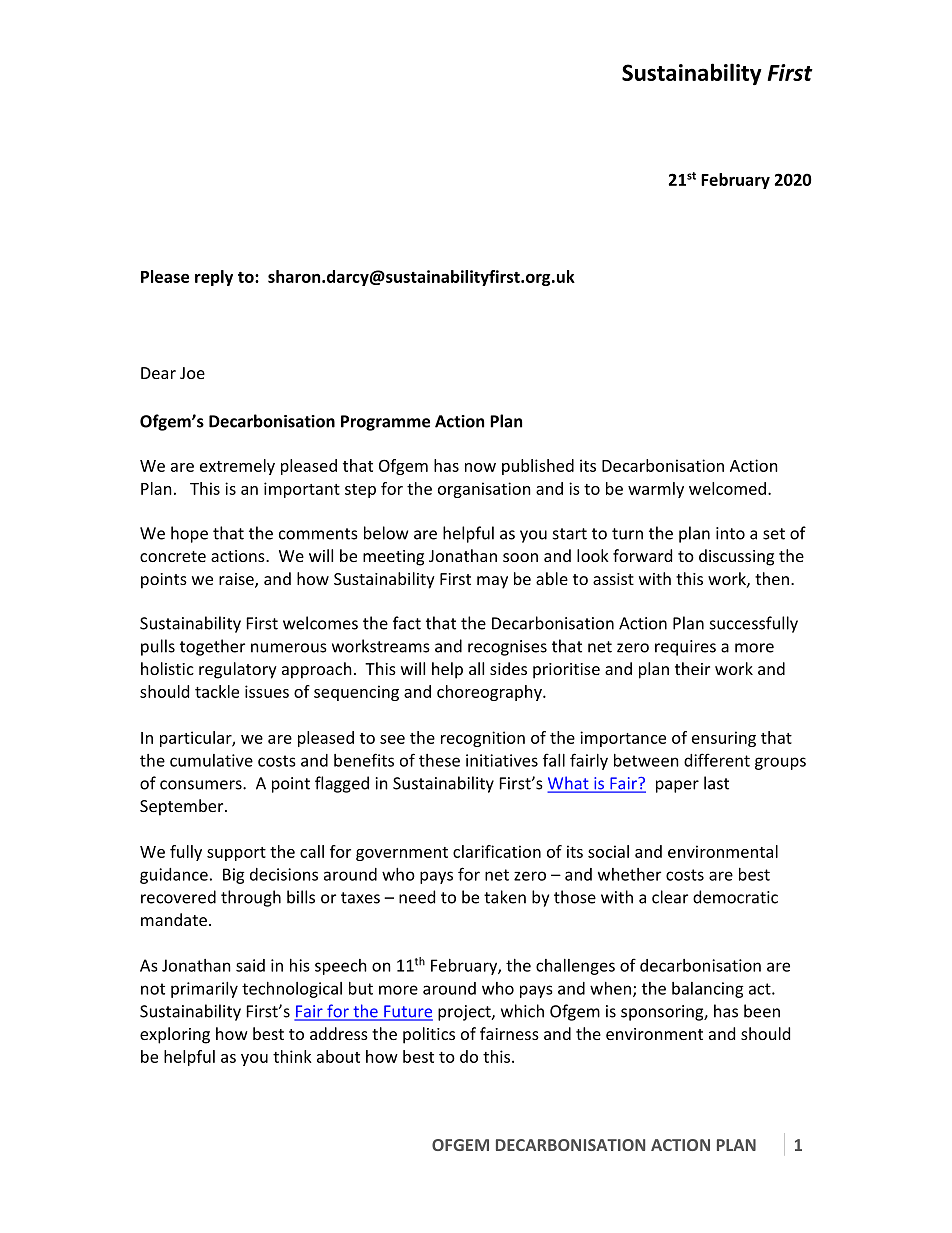  Describe the element at coordinates (724, 739) in the screenshot. I see `ensuring` at that location.
